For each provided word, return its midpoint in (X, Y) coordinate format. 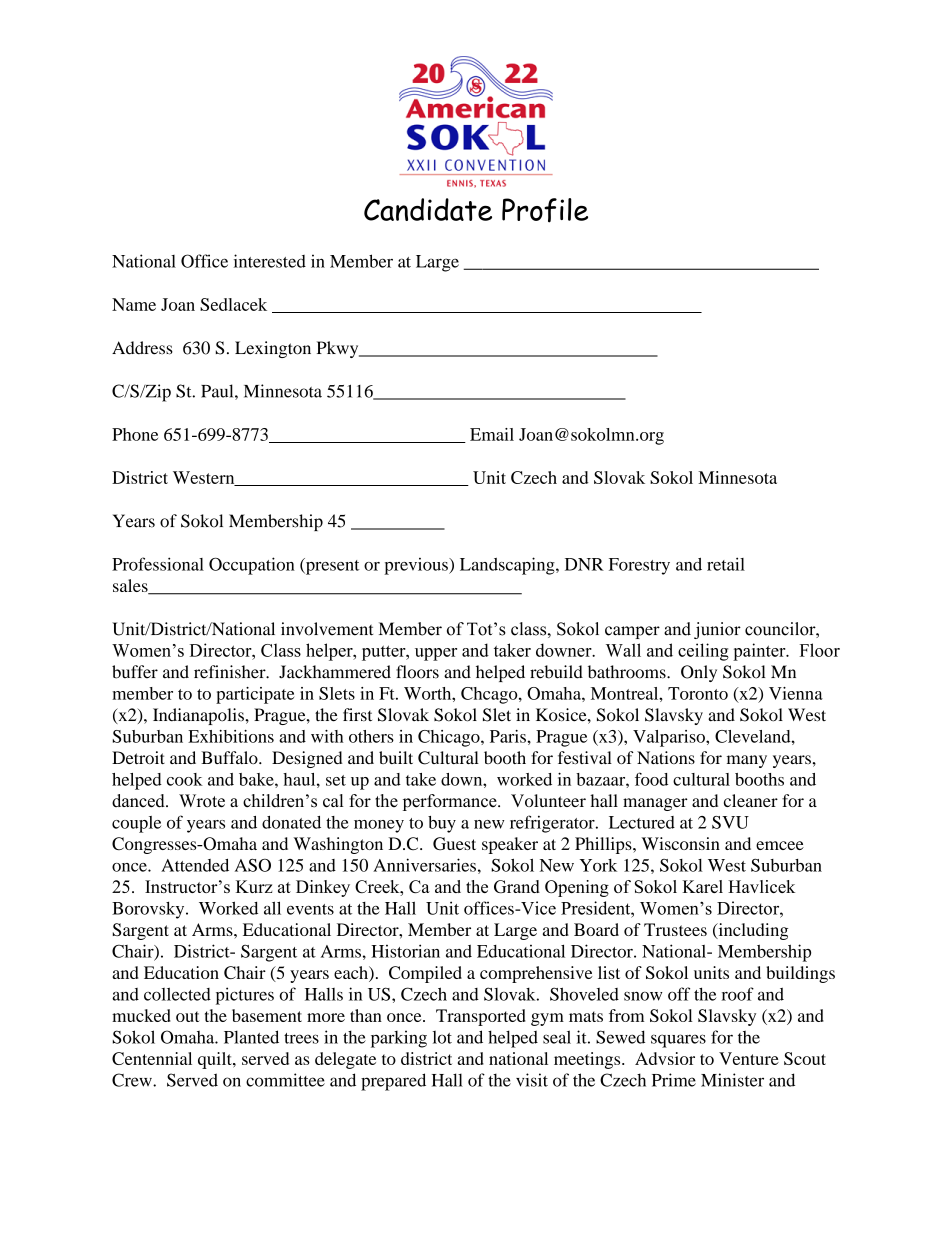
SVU (730, 822)
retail (726, 564)
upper (436, 654)
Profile (545, 210)
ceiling (703, 652)
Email (492, 434)
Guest (454, 844)
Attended (195, 865)
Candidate (428, 209)
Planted (251, 1037)
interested (270, 261)
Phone (135, 434)
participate (255, 695)
